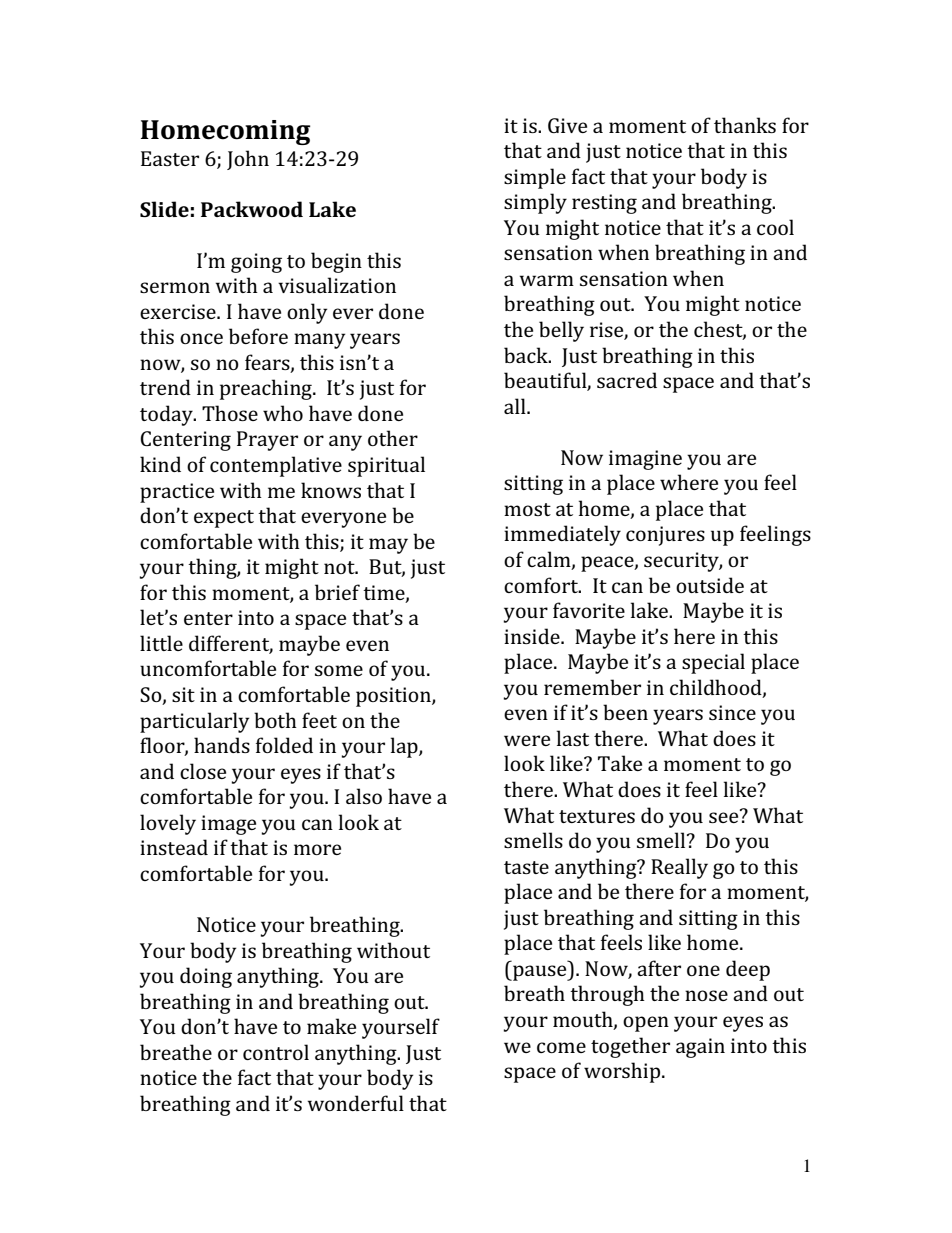 The width and height of the screenshot is (952, 1233). Describe the element at coordinates (745, 125) in the screenshot. I see `thanks` at that location.
